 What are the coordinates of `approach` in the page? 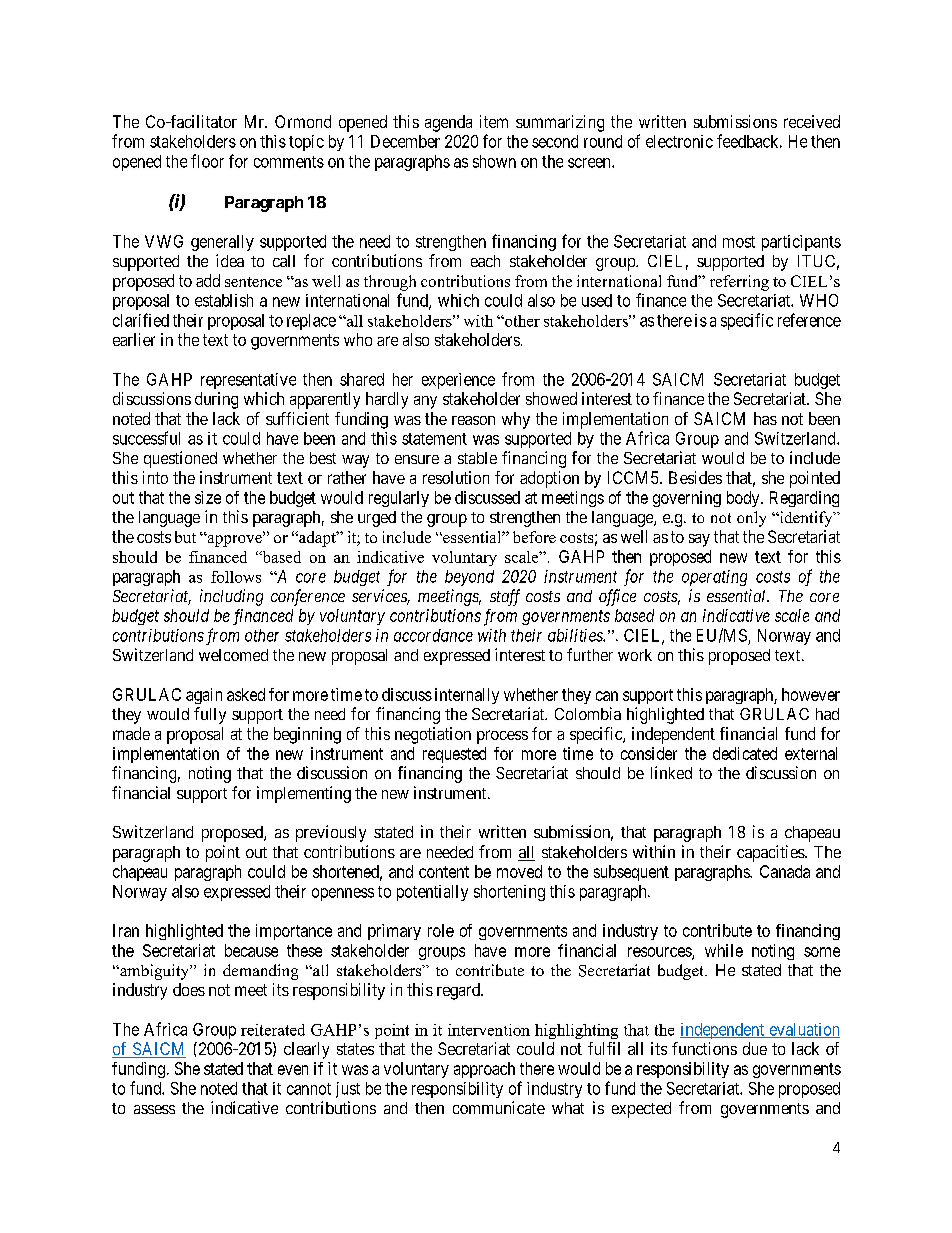 It's located at (484, 1070).
